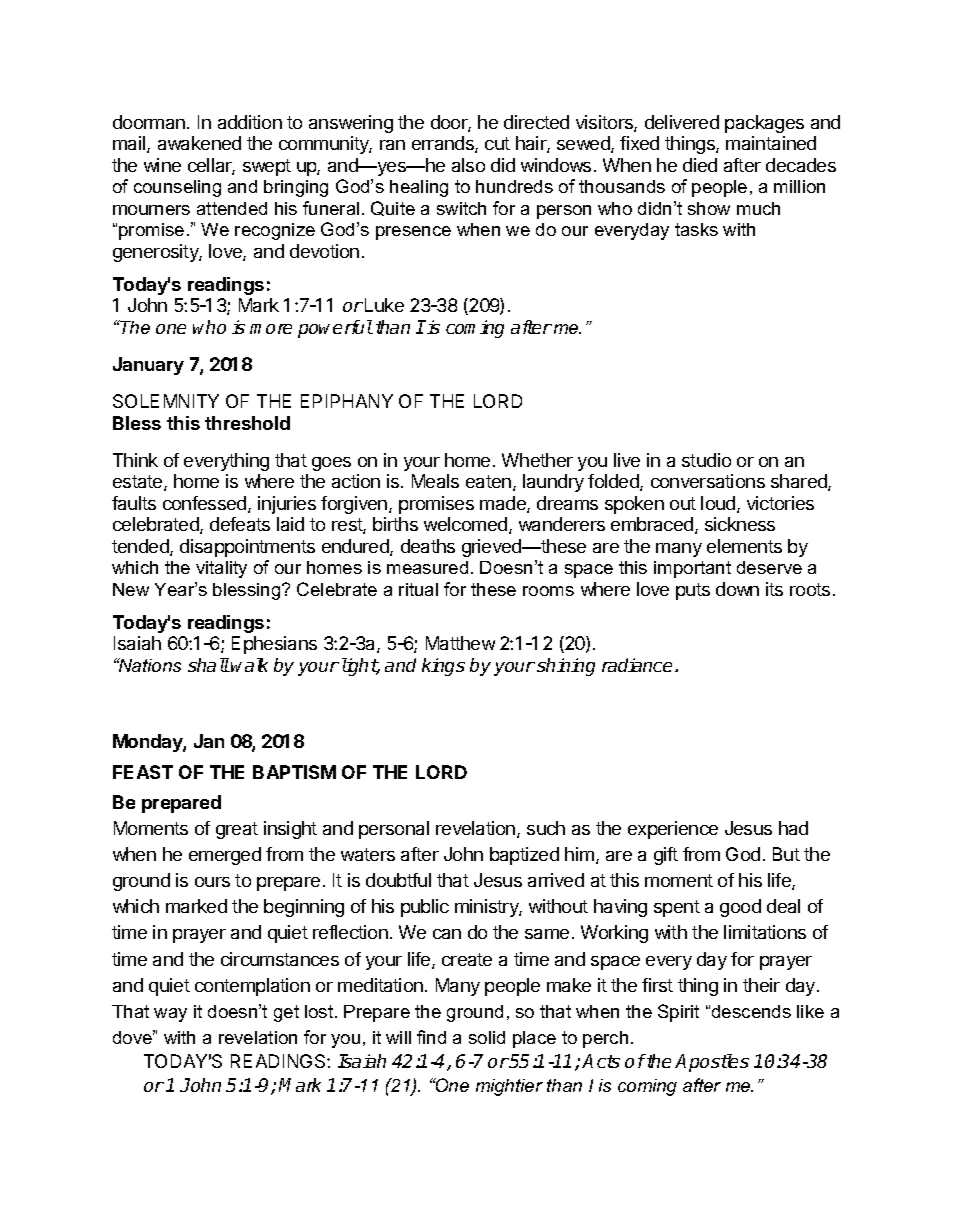 This screenshot has width=954, height=1232. Describe the element at coordinates (221, 569) in the screenshot. I see `vitality` at that location.
